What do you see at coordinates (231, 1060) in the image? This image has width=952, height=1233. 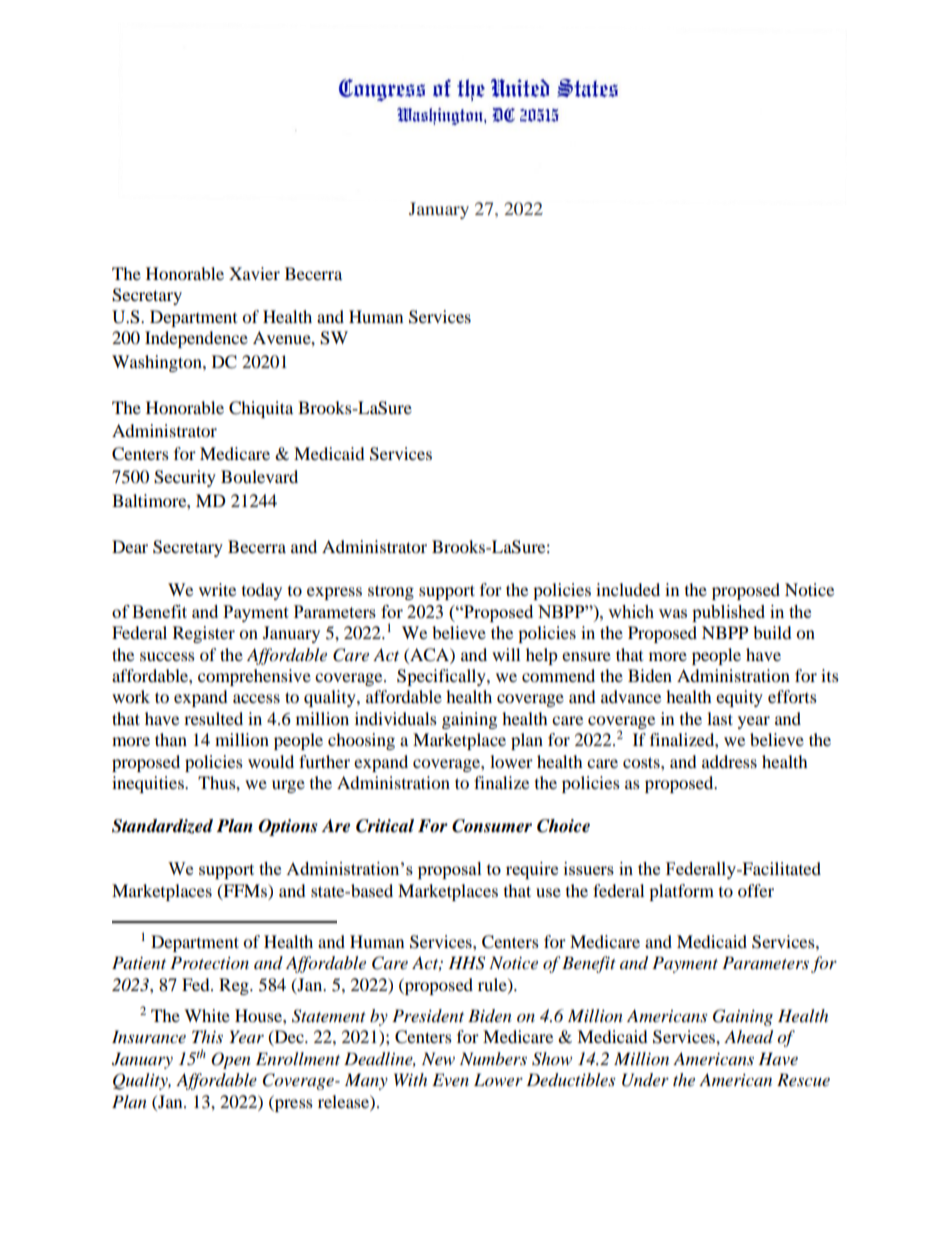 I see `Open` at bounding box center [231, 1060].
